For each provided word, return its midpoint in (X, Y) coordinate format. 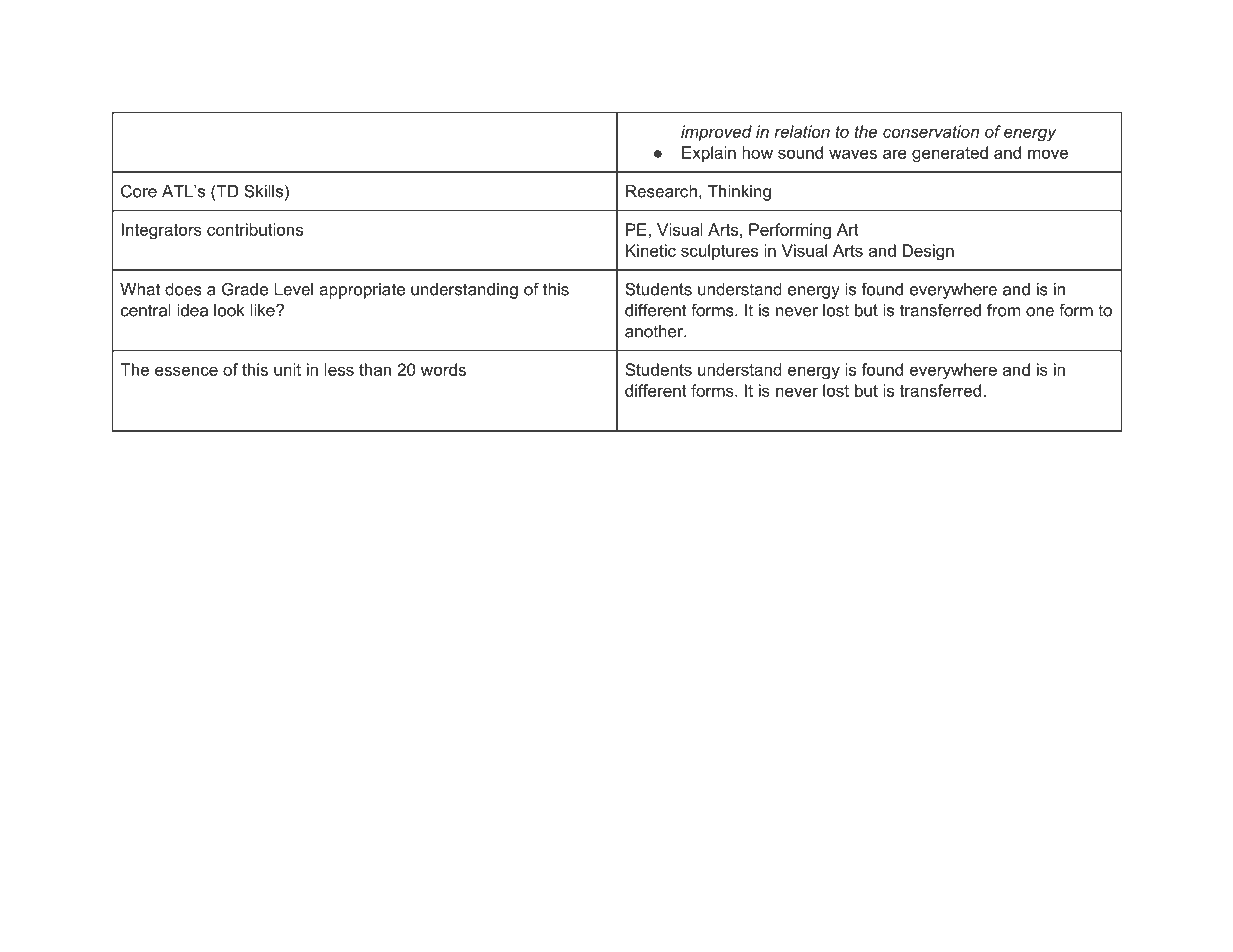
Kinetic (651, 250)
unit (287, 369)
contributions (255, 229)
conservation (931, 131)
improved (716, 133)
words (443, 369)
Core (139, 191)
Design (928, 252)
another (655, 331)
